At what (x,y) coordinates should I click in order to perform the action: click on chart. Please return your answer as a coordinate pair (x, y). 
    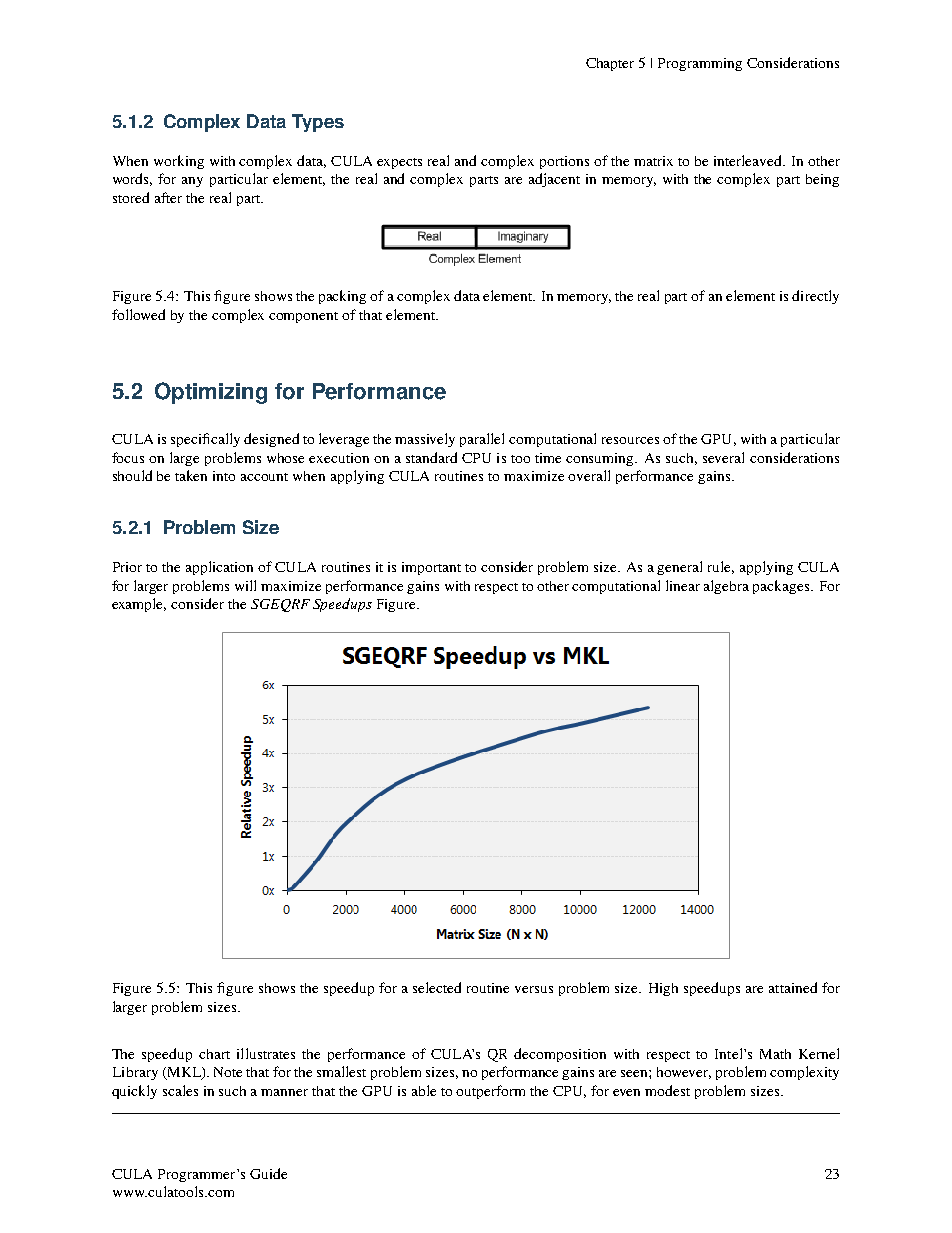
    Looking at the image, I should click on (214, 1054).
